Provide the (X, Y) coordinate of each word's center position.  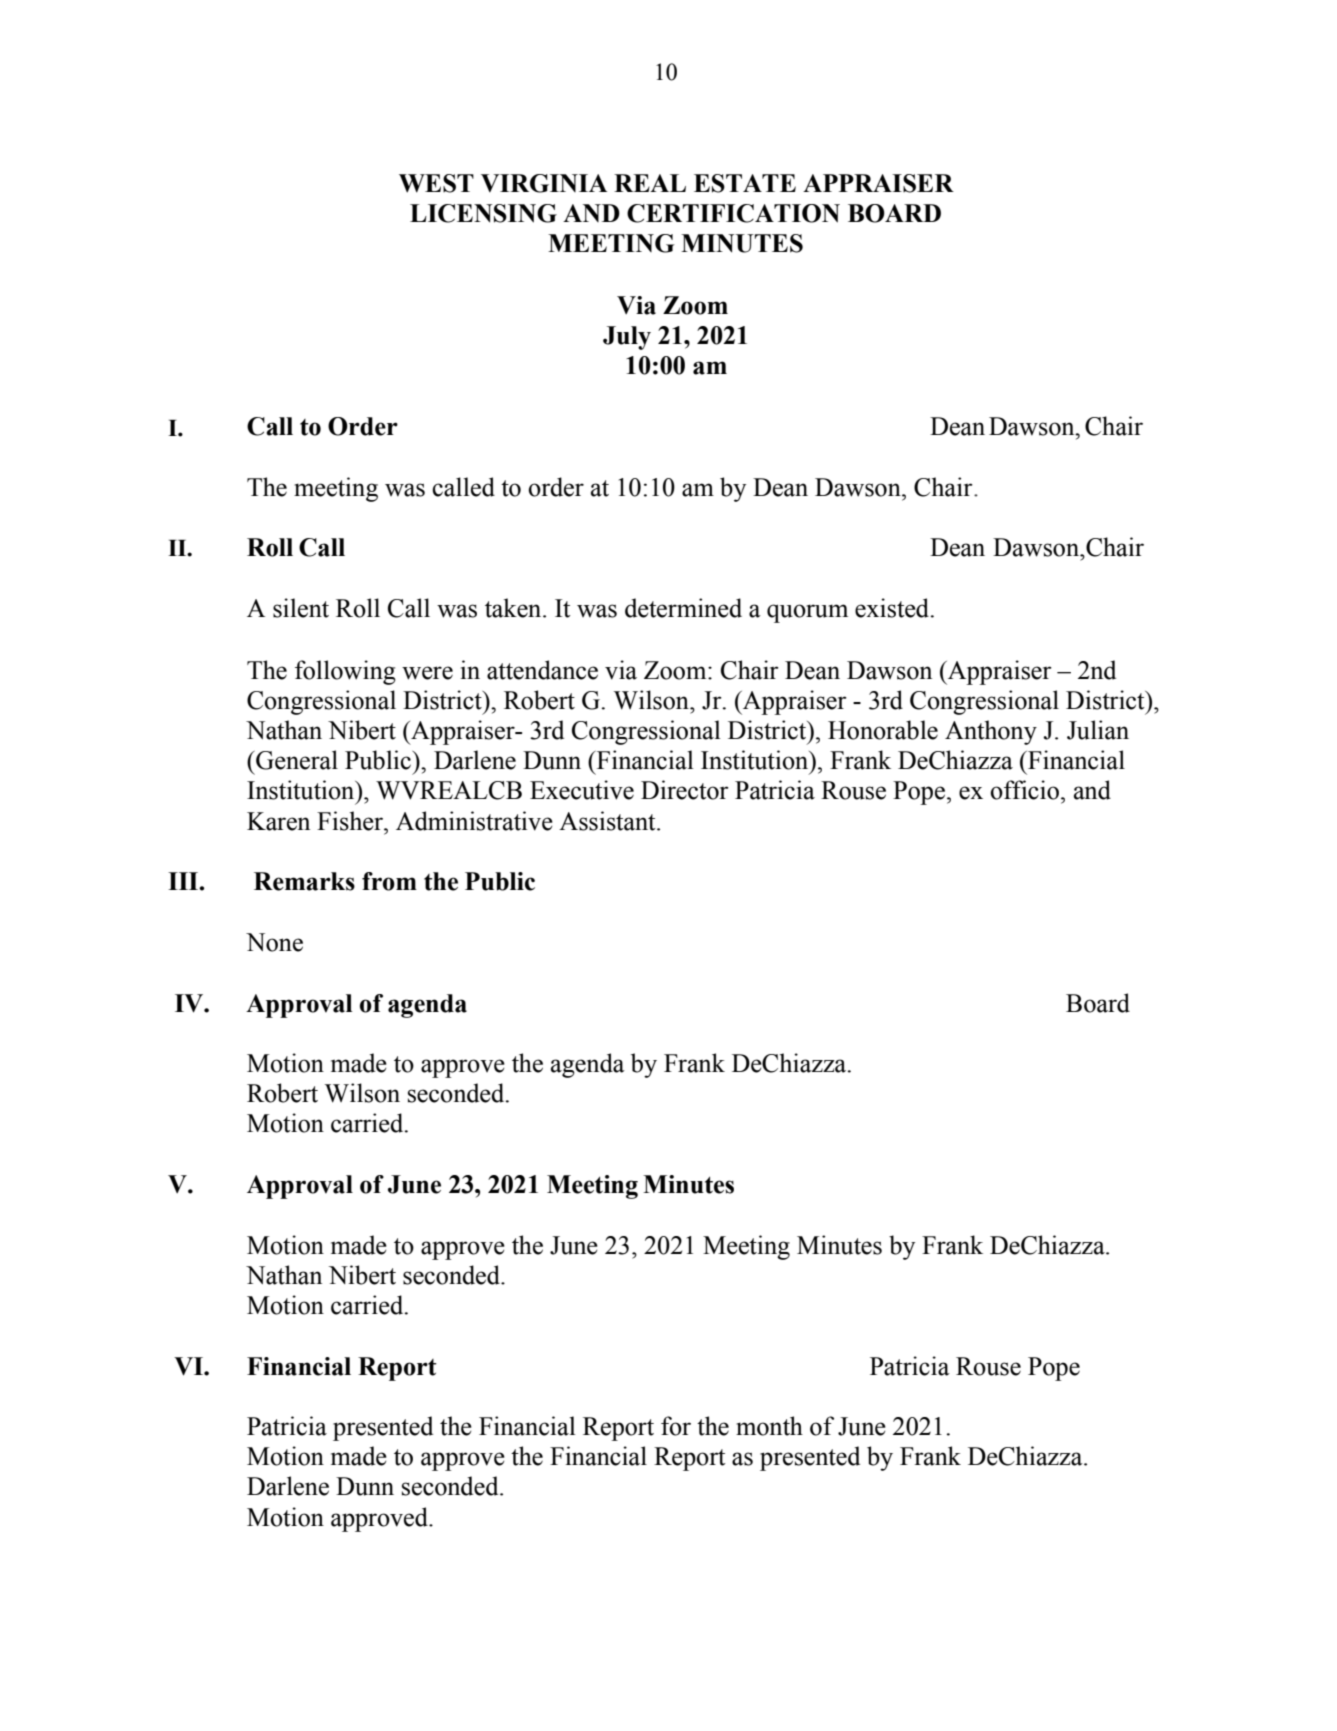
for (676, 1426)
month (769, 1426)
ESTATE (745, 183)
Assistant (608, 821)
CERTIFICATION (733, 213)
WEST (436, 183)
